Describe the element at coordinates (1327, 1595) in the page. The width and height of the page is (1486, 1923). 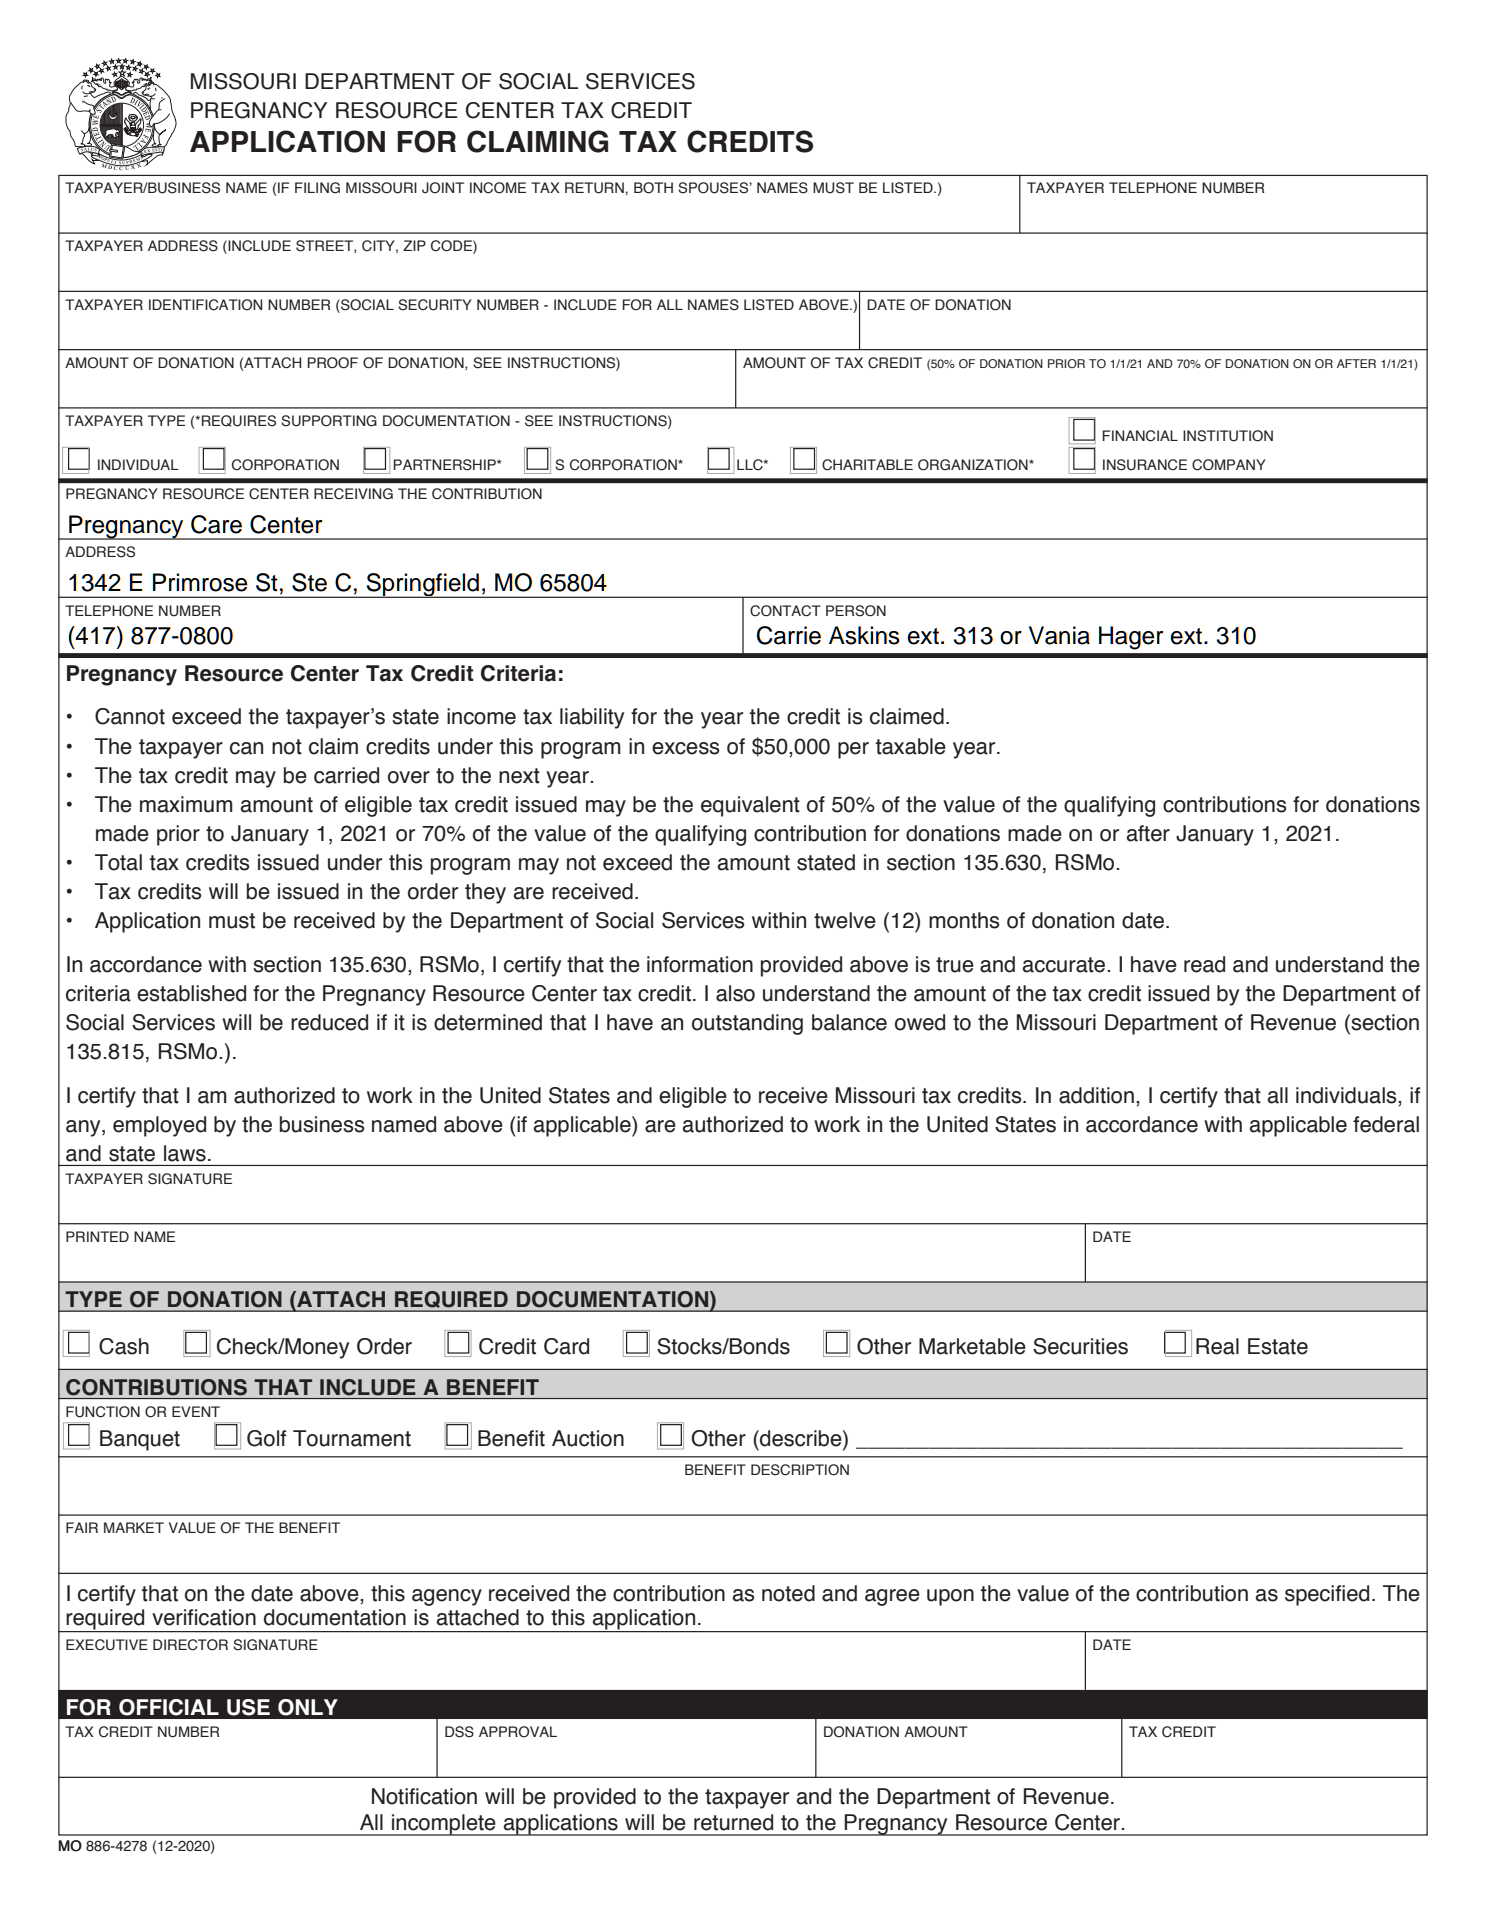
I see `specified` at that location.
